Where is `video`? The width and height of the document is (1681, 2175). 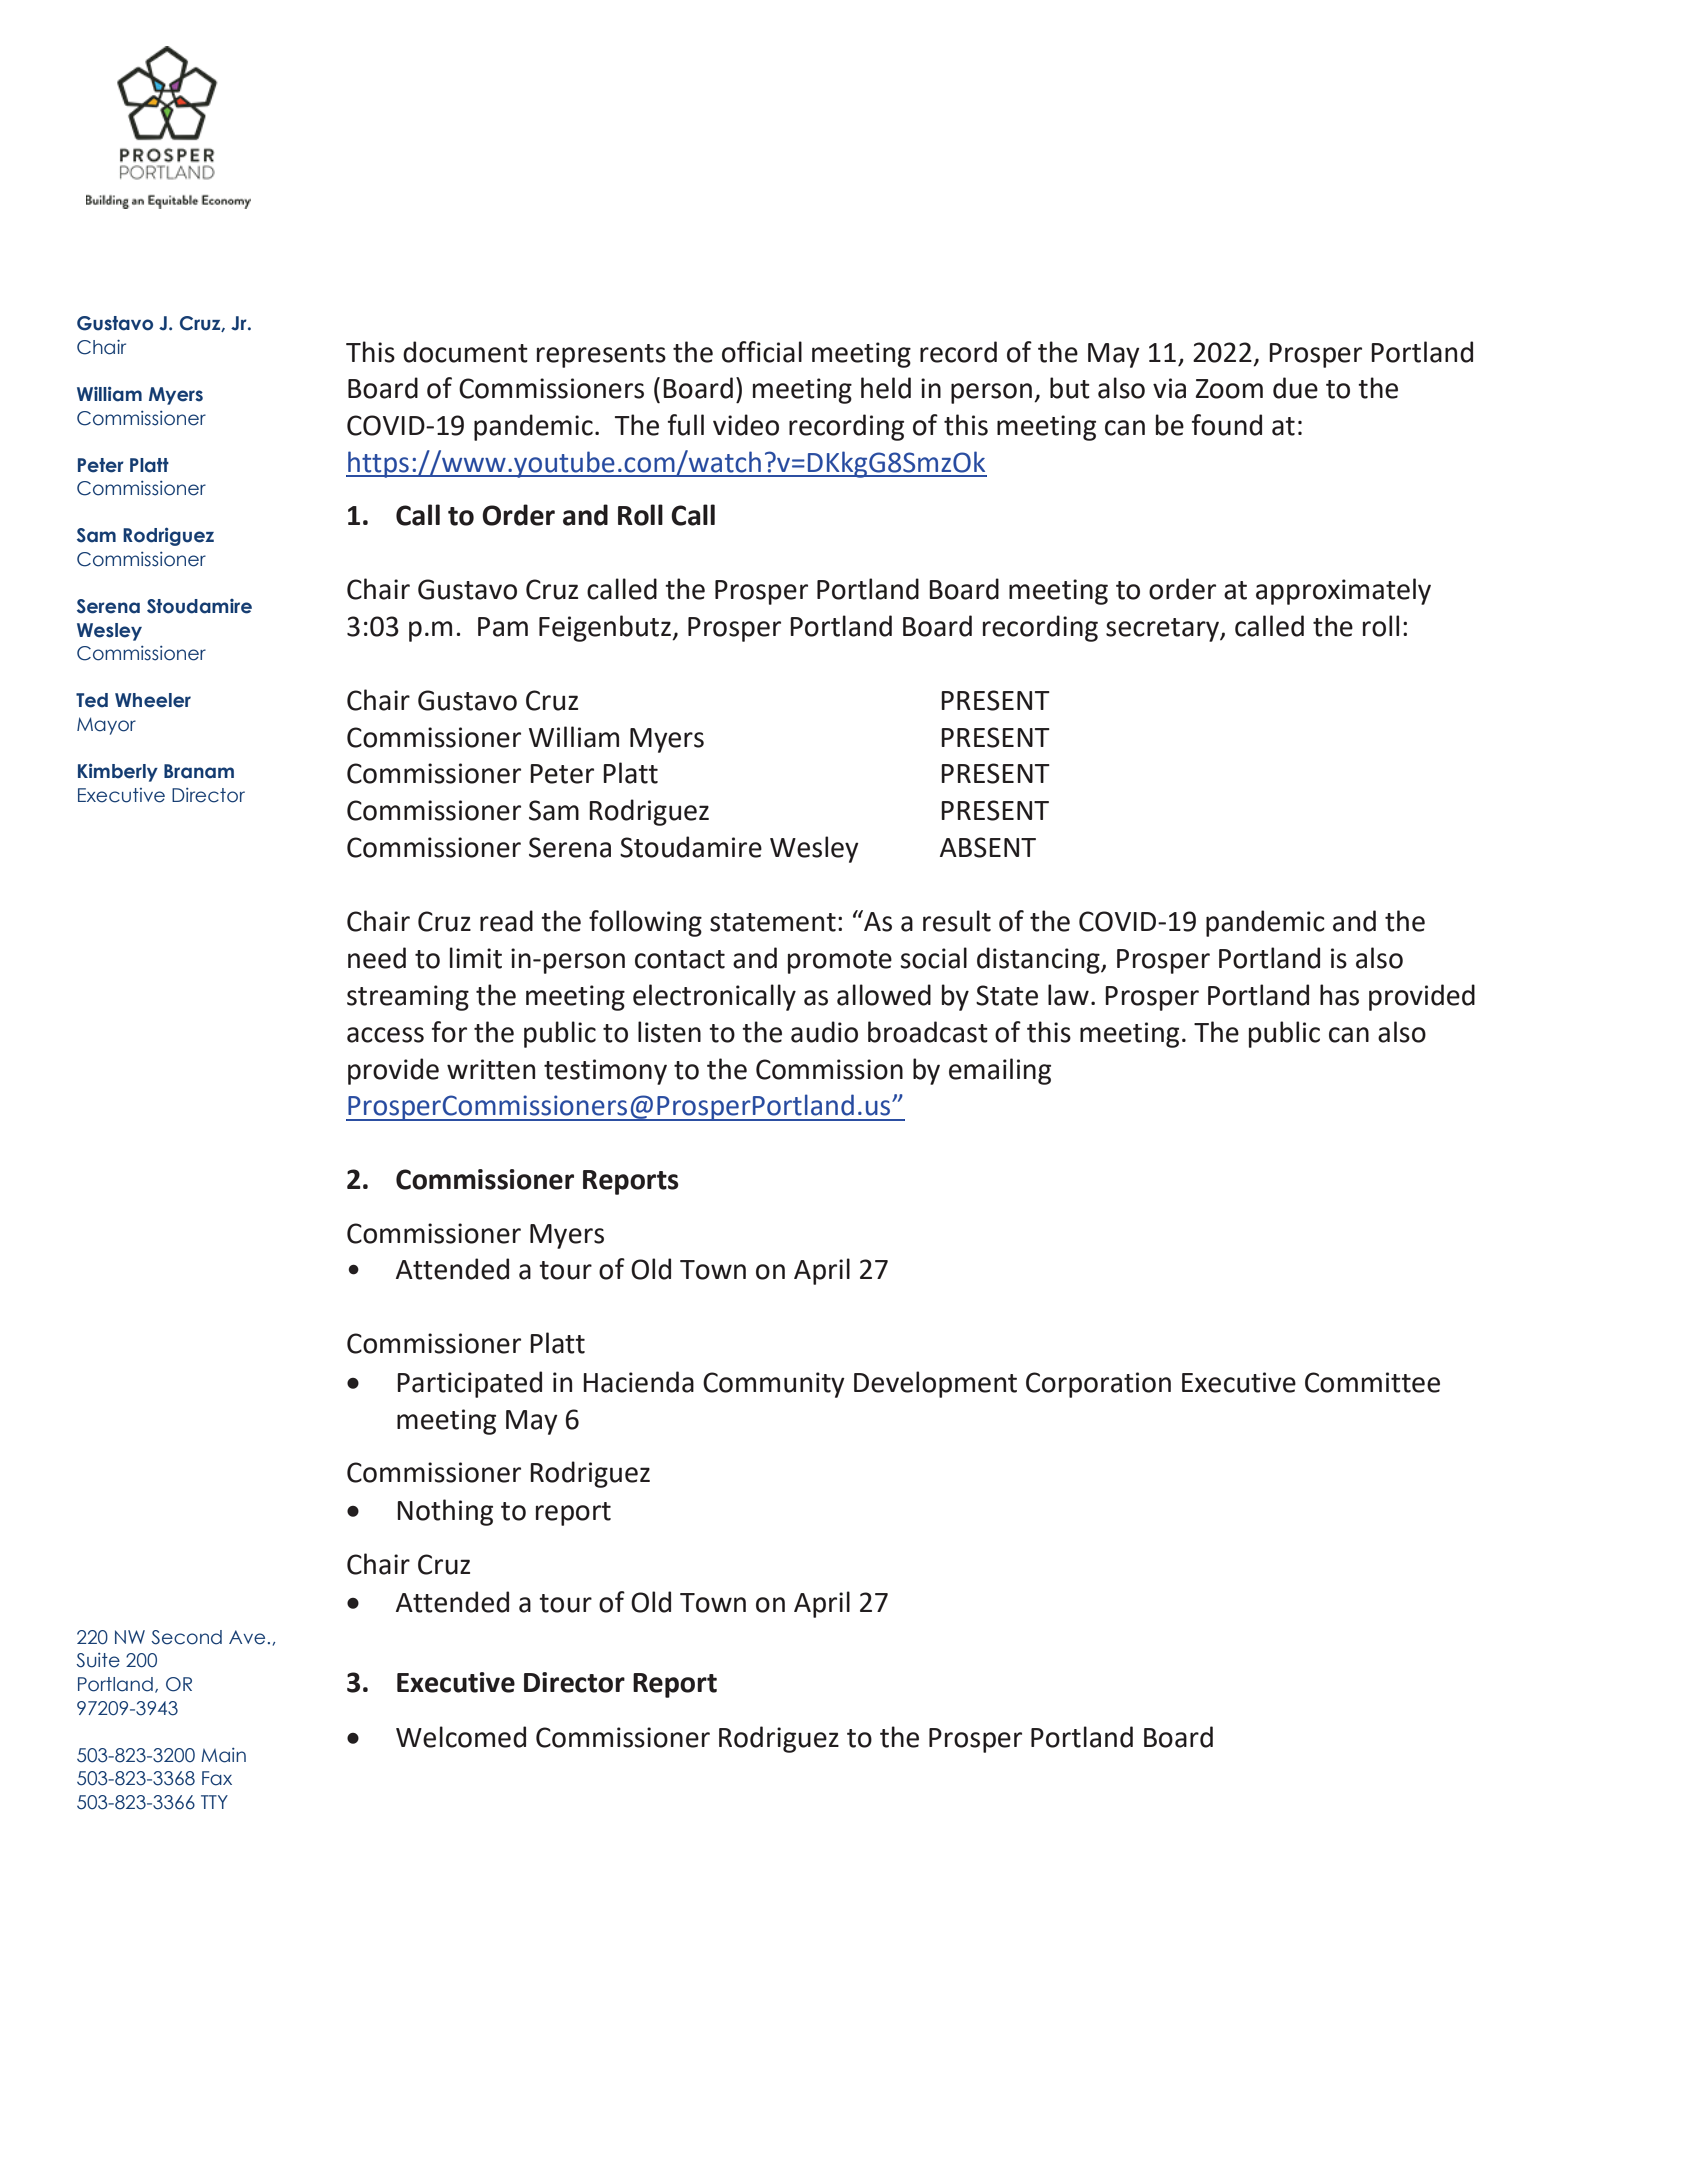
video is located at coordinates (746, 425).
